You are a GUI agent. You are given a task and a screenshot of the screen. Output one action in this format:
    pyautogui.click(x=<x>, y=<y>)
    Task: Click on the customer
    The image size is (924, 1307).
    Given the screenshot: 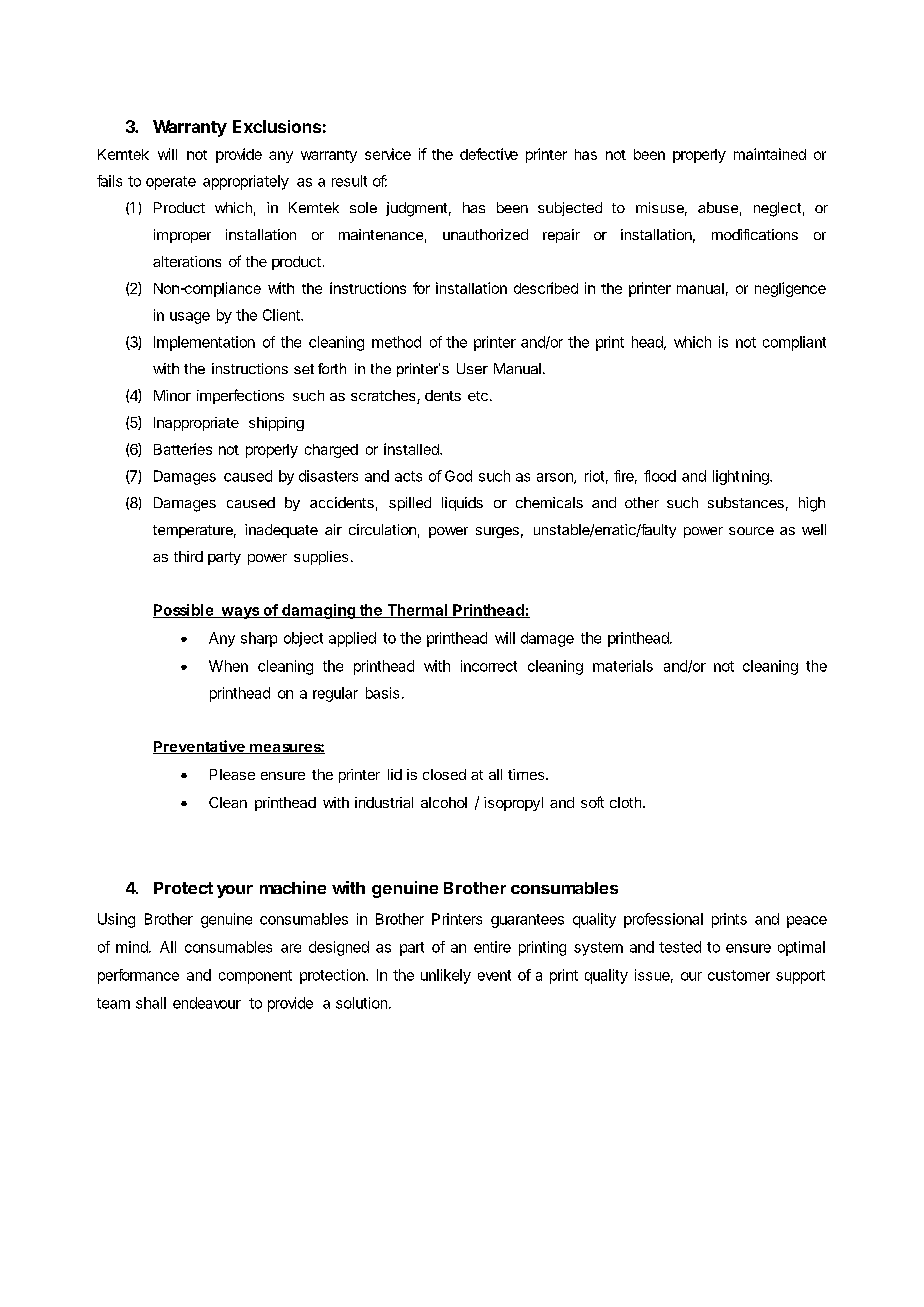 What is the action you would take?
    pyautogui.click(x=739, y=975)
